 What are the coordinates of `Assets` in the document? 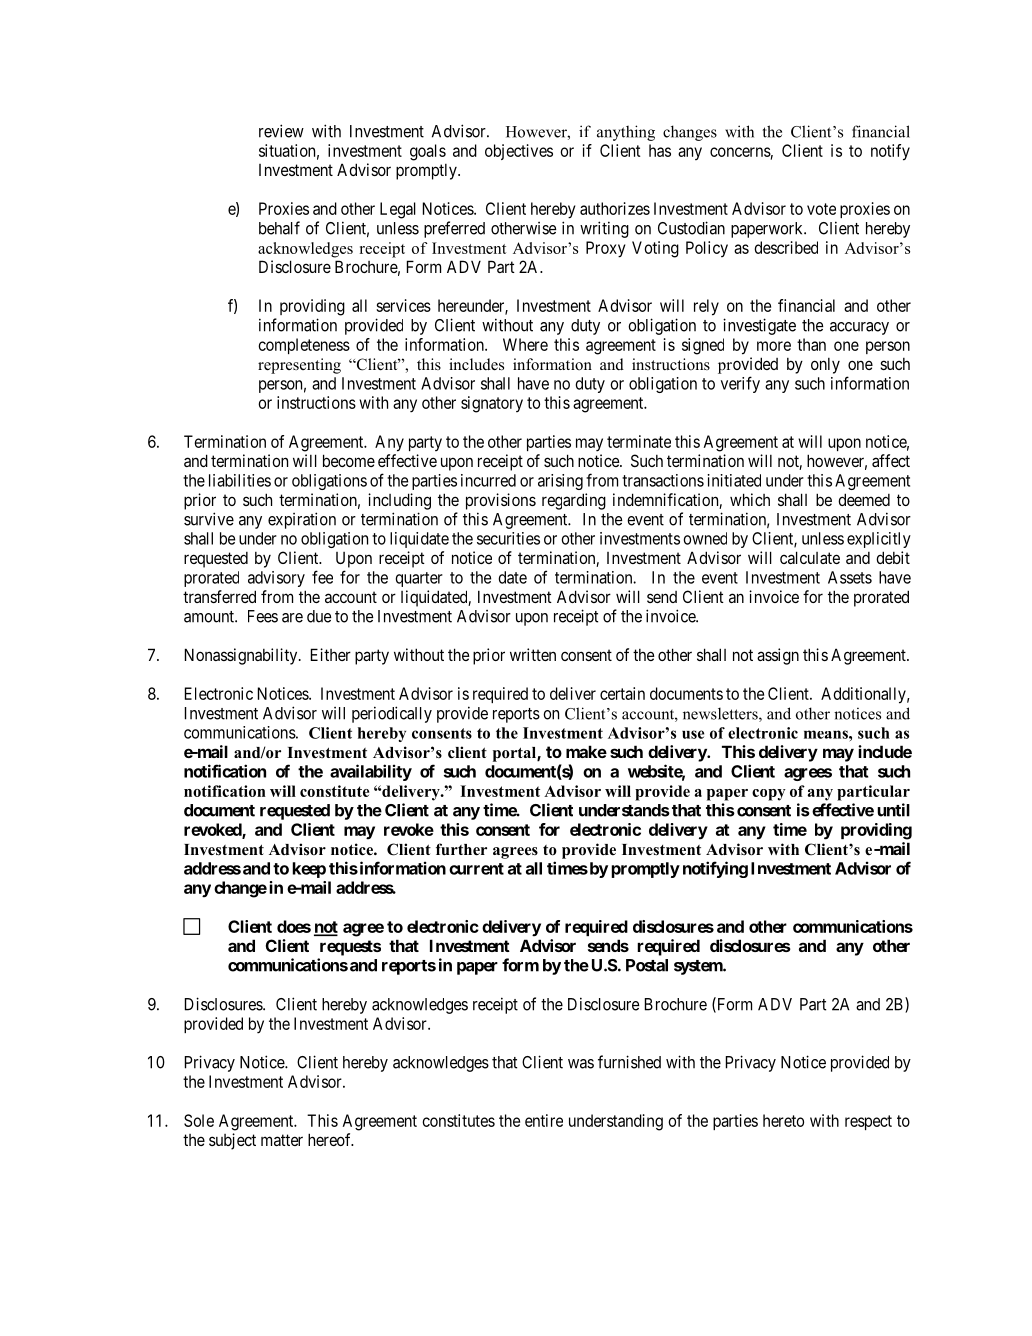 It's located at (850, 577).
